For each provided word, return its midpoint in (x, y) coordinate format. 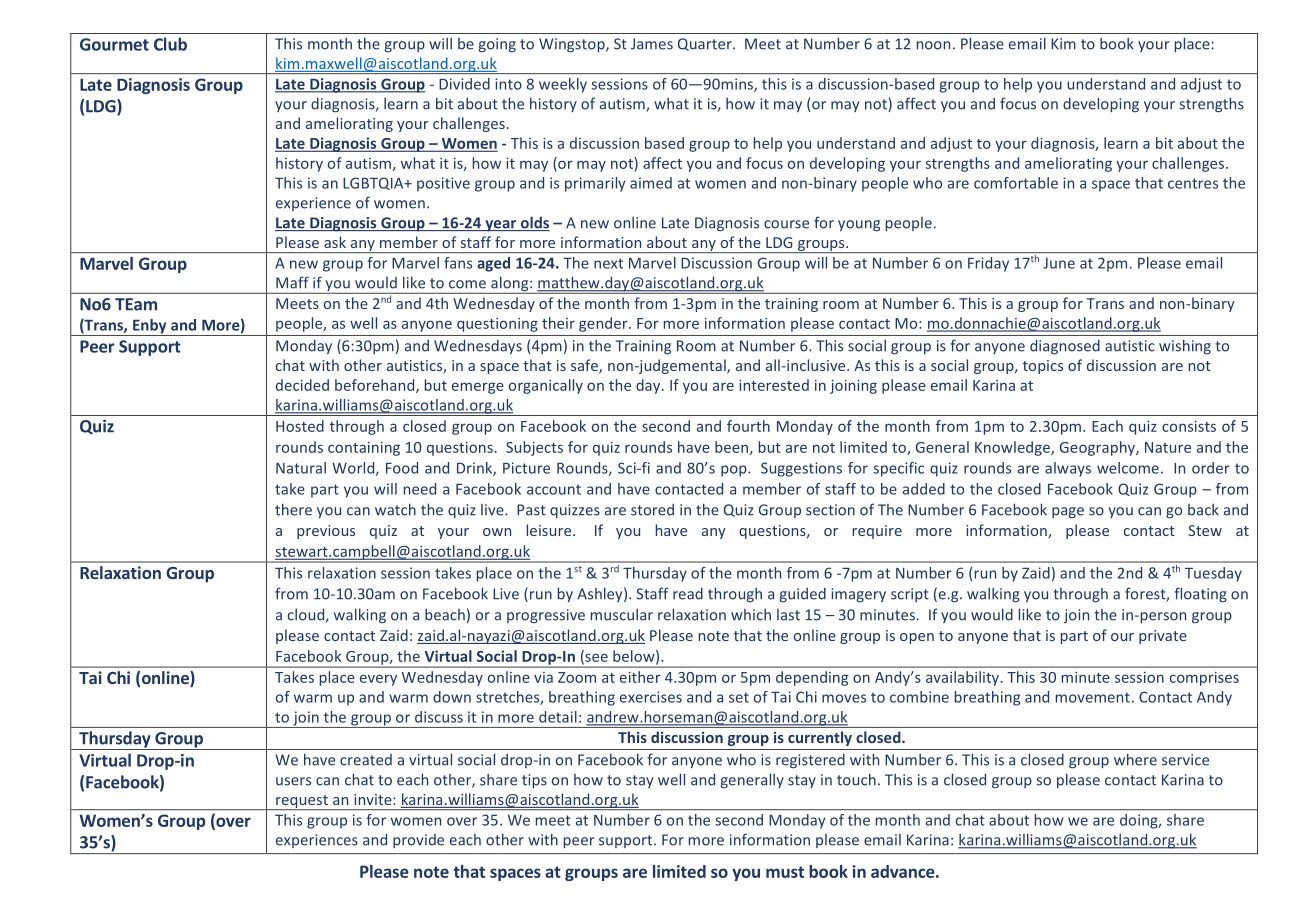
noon (933, 45)
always (1068, 469)
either (640, 677)
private (1163, 637)
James (652, 44)
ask (335, 242)
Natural (301, 468)
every (378, 680)
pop (735, 471)
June (1059, 263)
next (608, 263)
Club (170, 44)
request (302, 802)
